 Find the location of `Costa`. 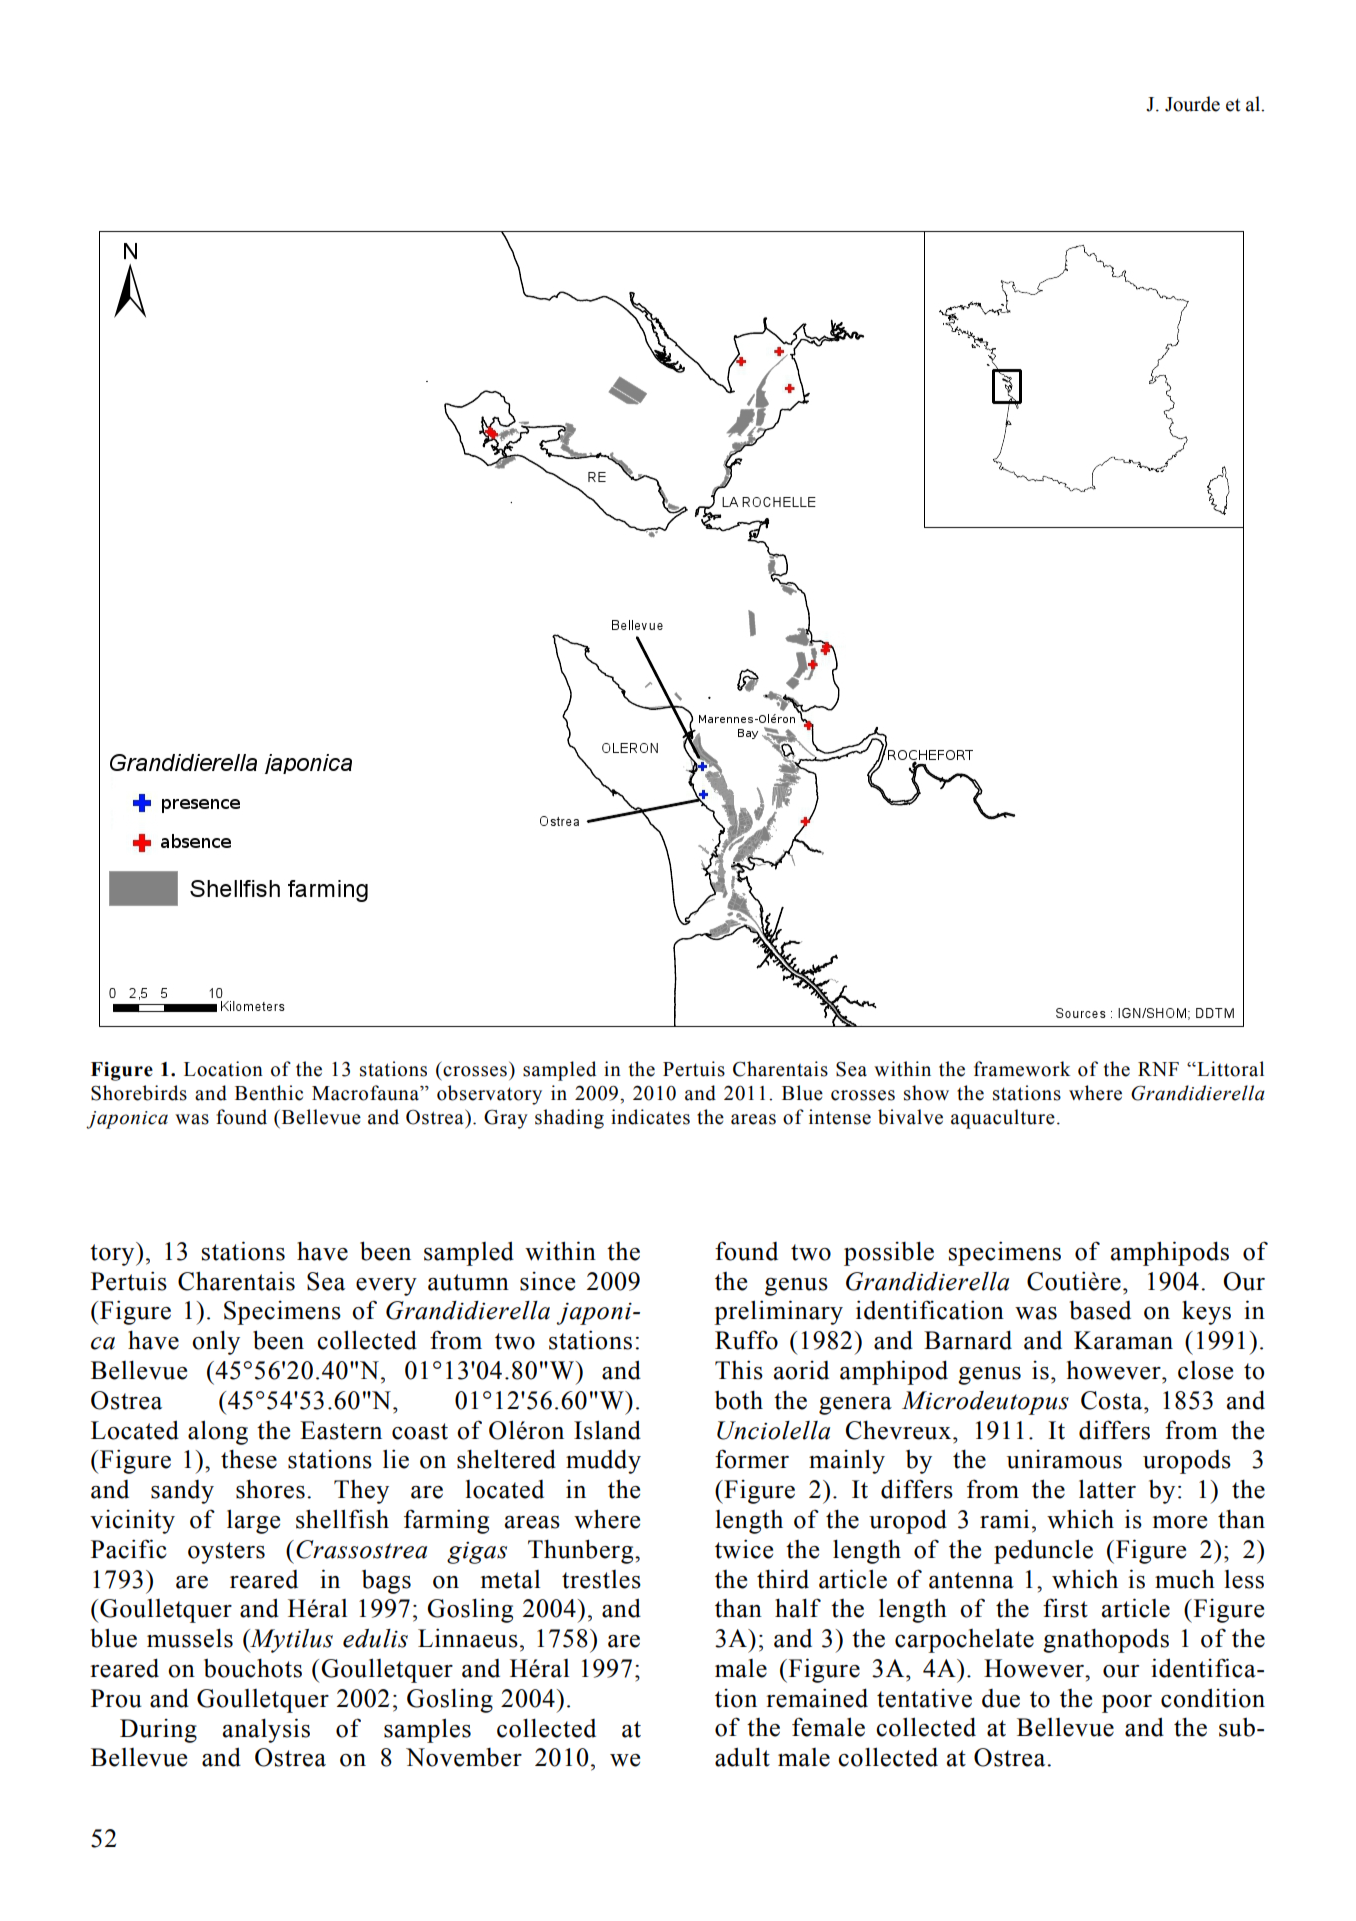

Costa is located at coordinates (1113, 1400).
